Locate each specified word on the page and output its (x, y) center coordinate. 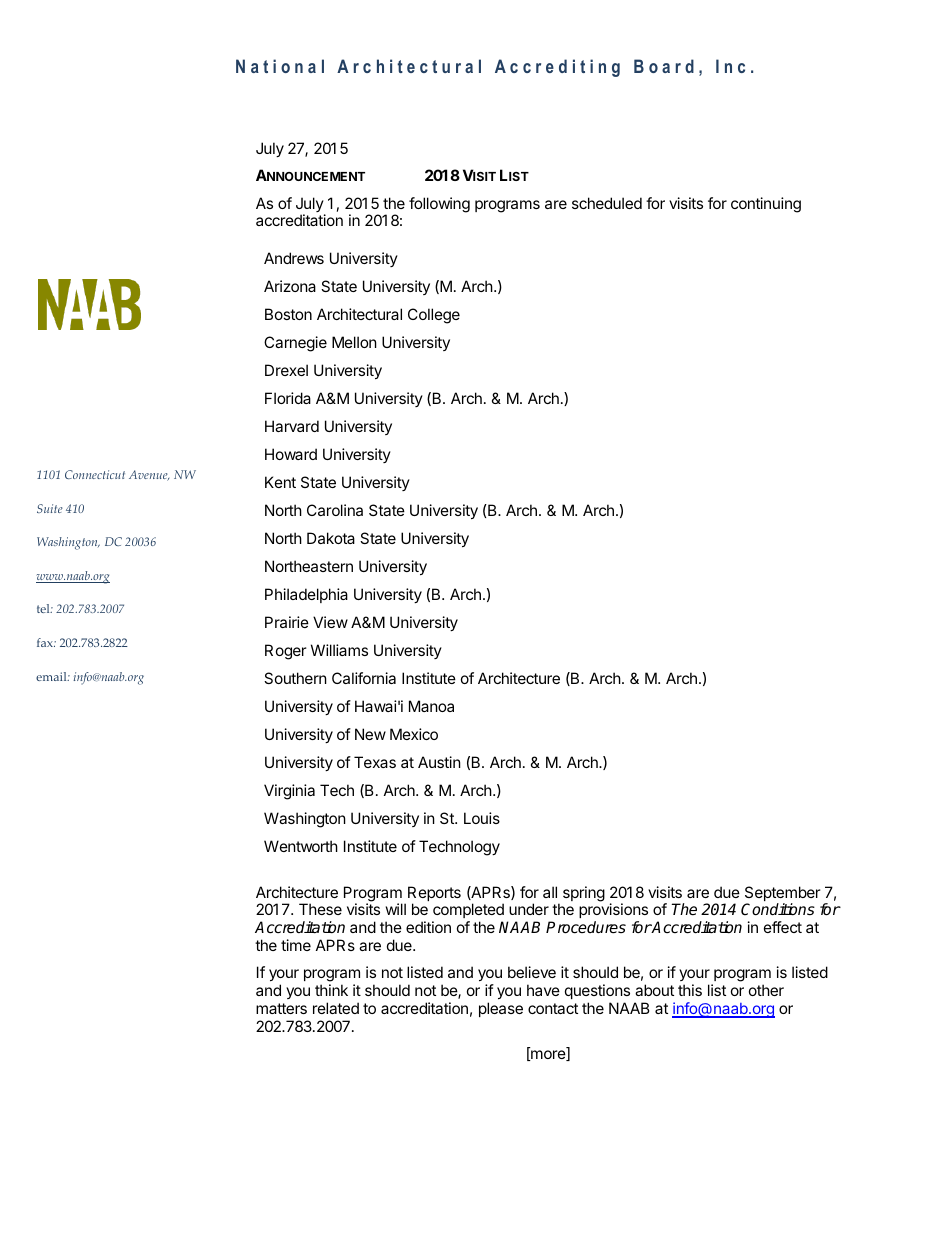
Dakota (331, 538)
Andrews (294, 258)
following (439, 205)
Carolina (335, 510)
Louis (482, 818)
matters (281, 1008)
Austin (439, 762)
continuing (766, 205)
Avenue (149, 475)
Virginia (289, 792)
